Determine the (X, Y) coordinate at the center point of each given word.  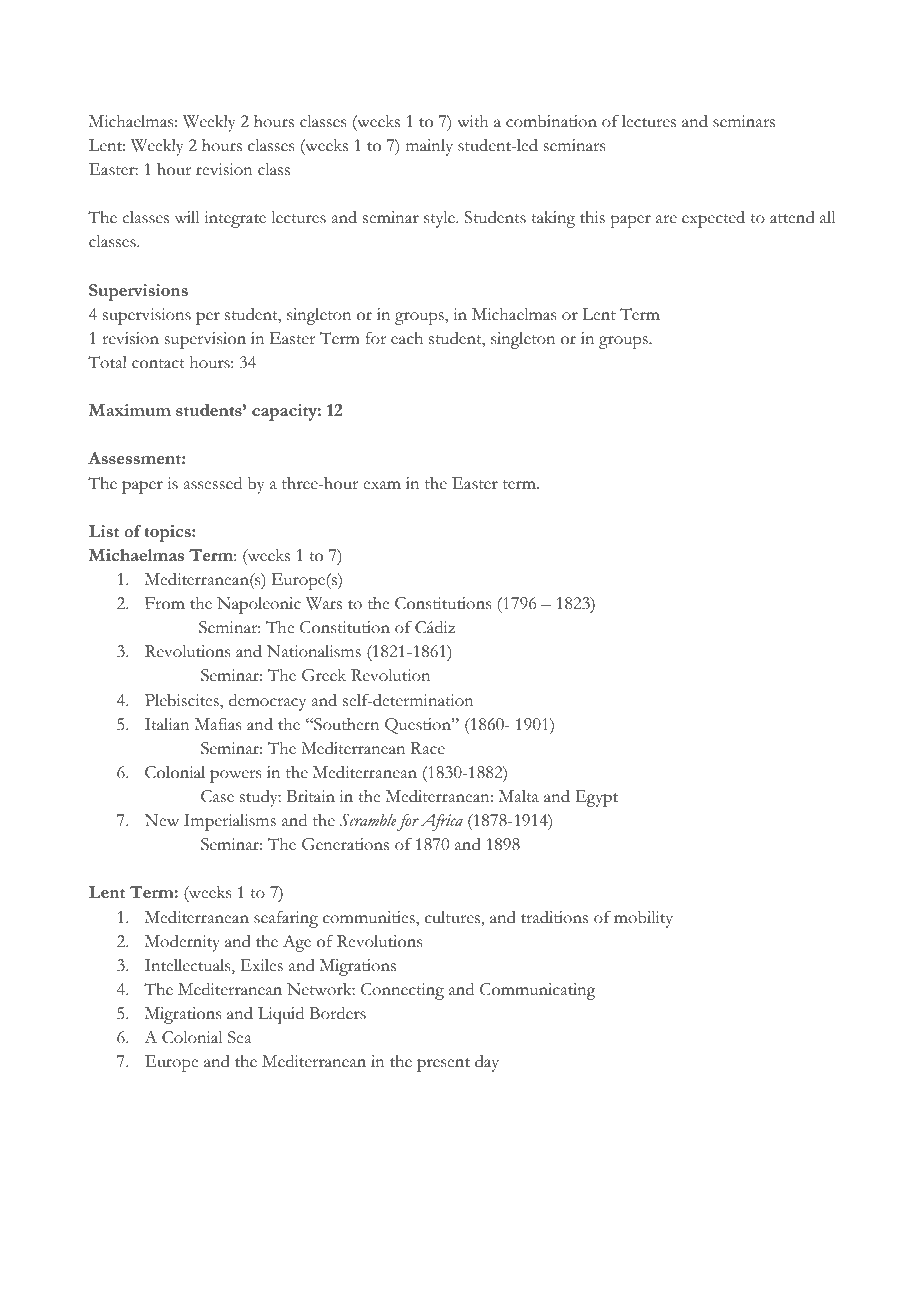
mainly (429, 147)
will (187, 217)
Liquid (281, 1015)
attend (792, 217)
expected (713, 219)
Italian (167, 724)
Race (428, 748)
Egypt (596, 798)
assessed (213, 483)
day (487, 1063)
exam (382, 485)
